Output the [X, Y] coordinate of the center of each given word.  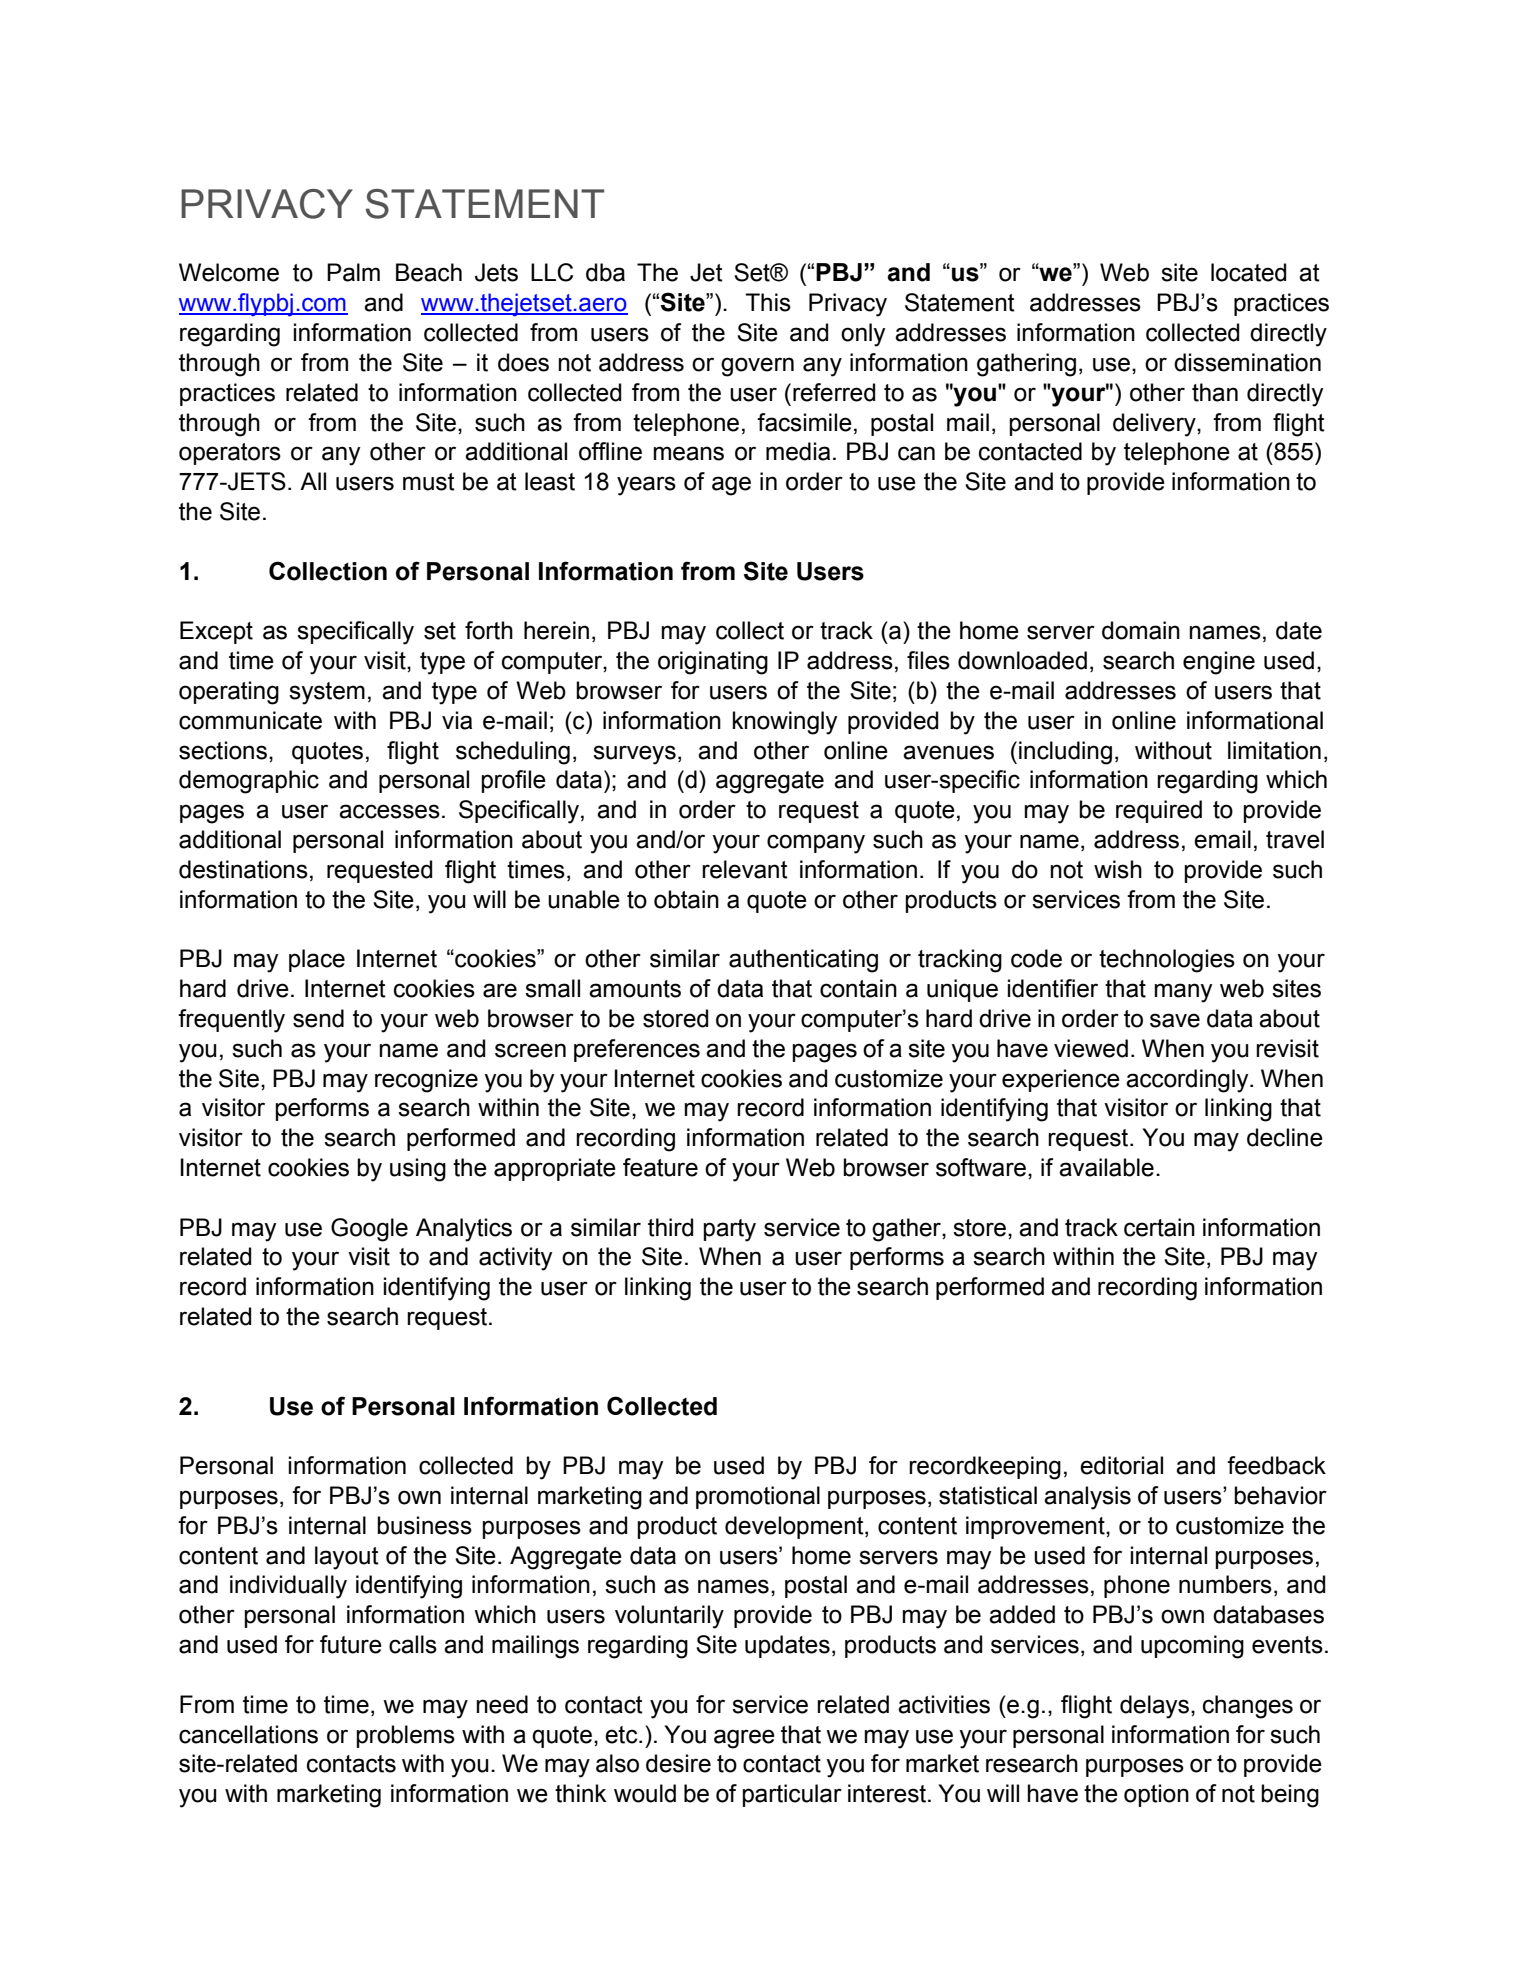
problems [405, 1736]
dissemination [1247, 362]
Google [369, 1230]
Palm [353, 272]
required [1159, 811]
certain [1159, 1227]
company [816, 844]
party [729, 1230]
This [768, 302]
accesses [389, 811]
